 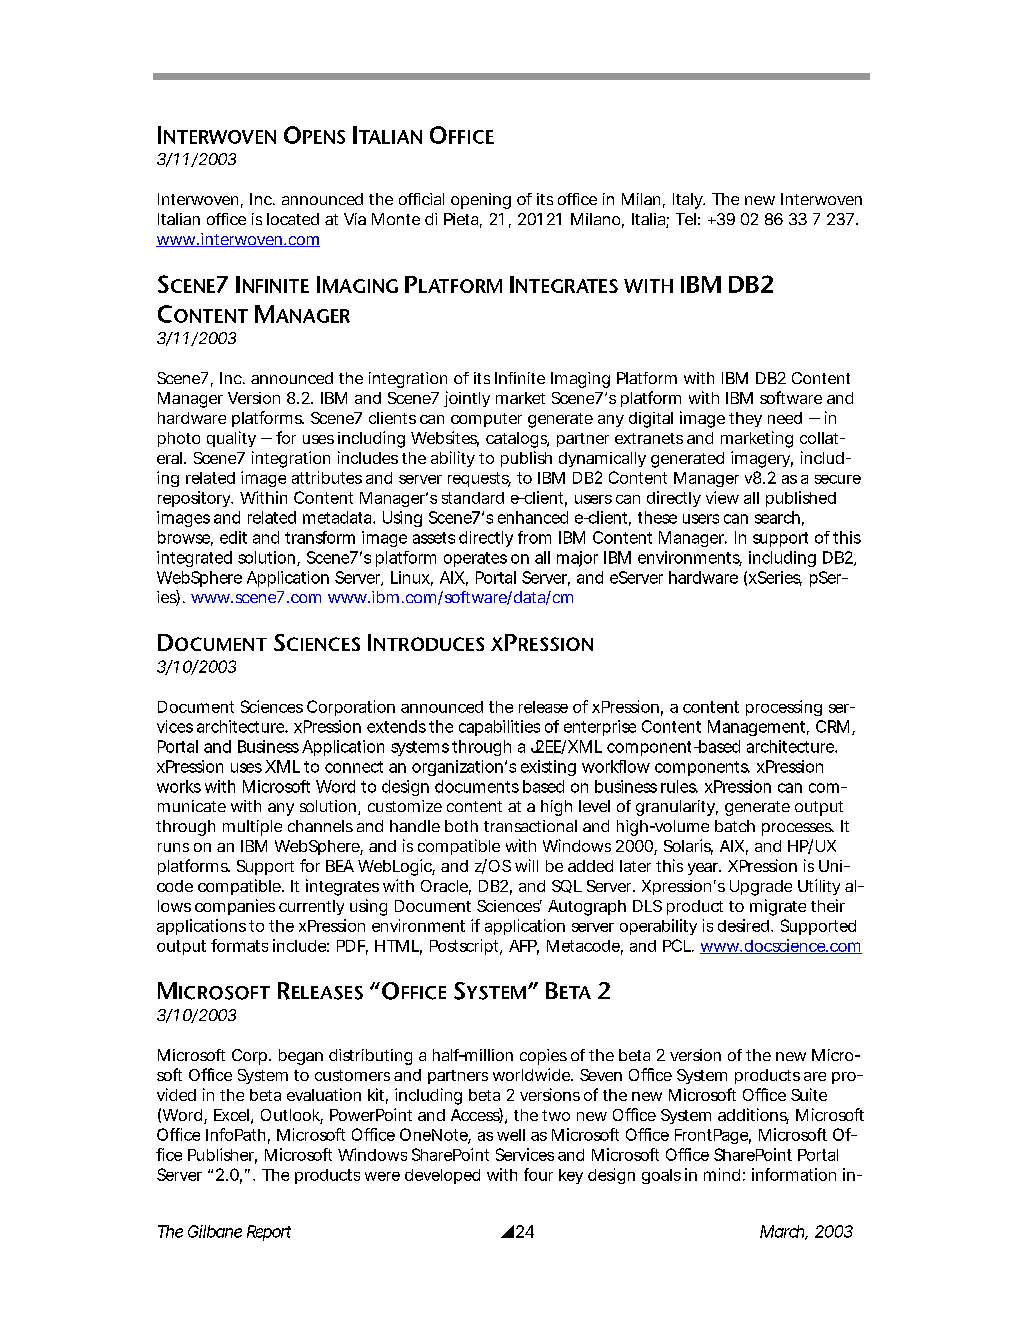 I want to click on Tel, so click(x=686, y=219).
